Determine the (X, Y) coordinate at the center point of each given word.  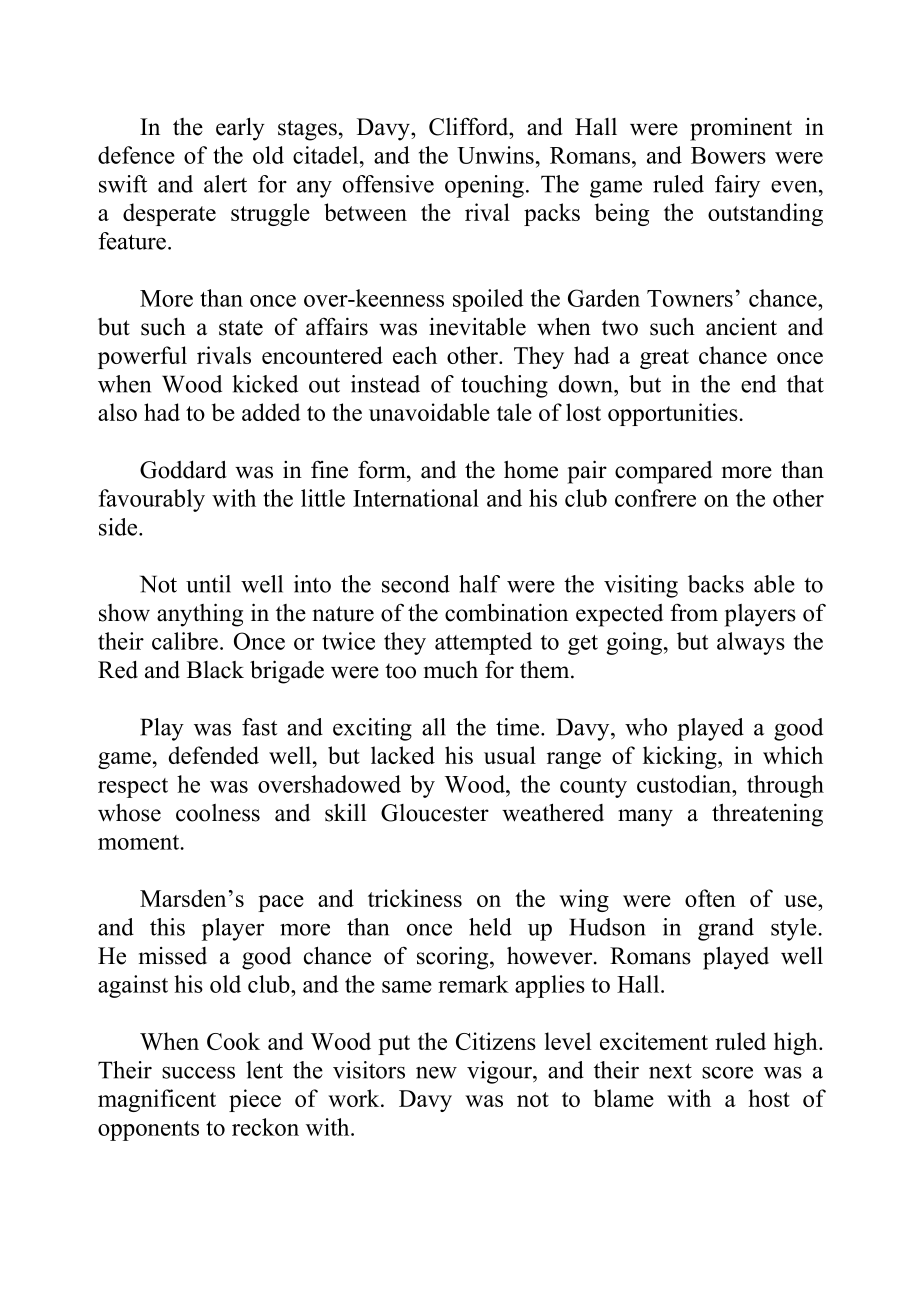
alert (225, 184)
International (416, 498)
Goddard (183, 469)
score (727, 1073)
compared (663, 472)
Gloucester (435, 813)
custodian (685, 784)
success (198, 1072)
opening (484, 186)
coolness (218, 813)
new (436, 1072)
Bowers (728, 155)
